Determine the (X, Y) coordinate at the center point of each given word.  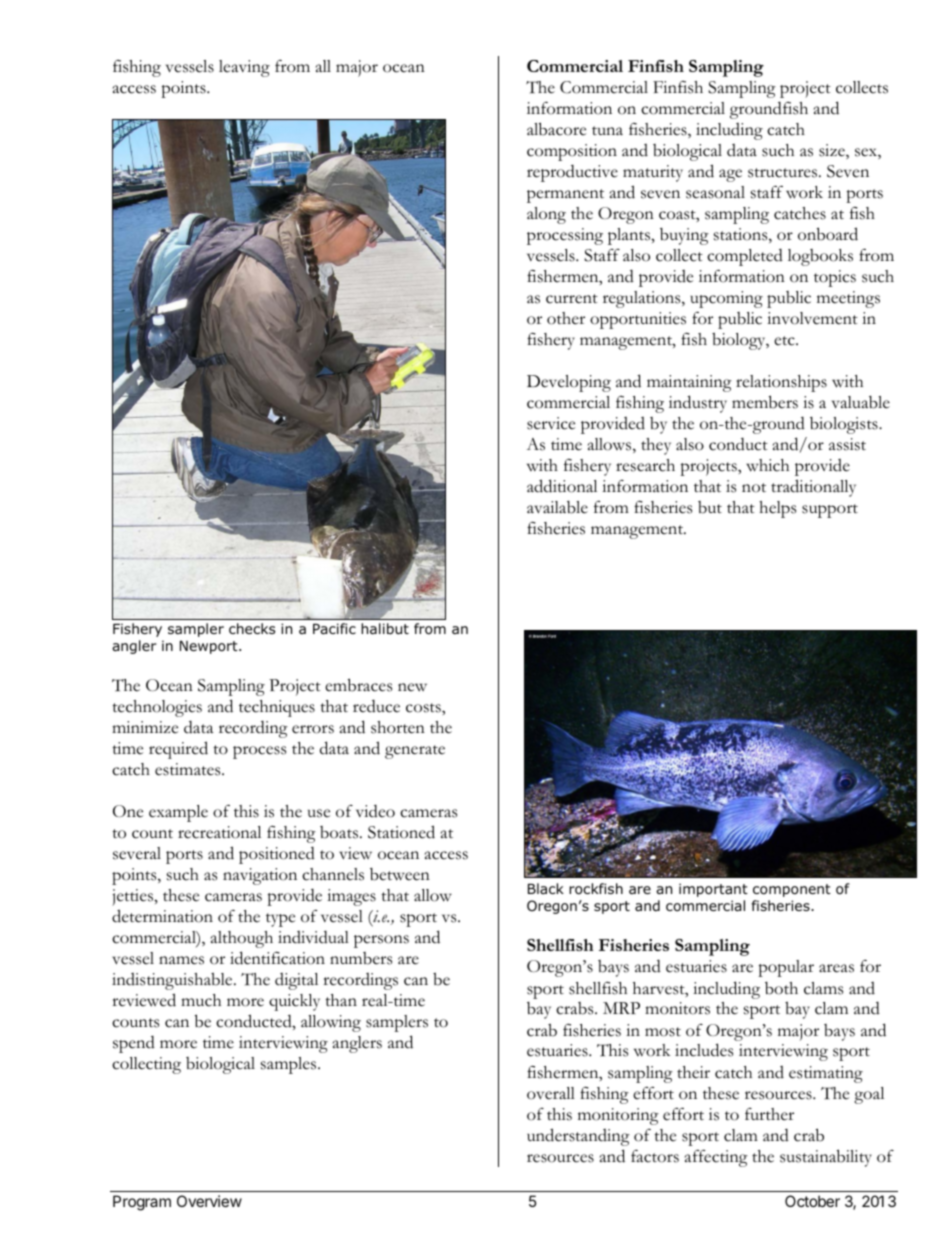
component (792, 890)
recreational (219, 832)
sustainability (826, 1158)
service (551, 423)
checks (252, 628)
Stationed (401, 832)
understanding (578, 1137)
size (833, 151)
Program (142, 1203)
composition (572, 152)
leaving (244, 68)
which (767, 465)
